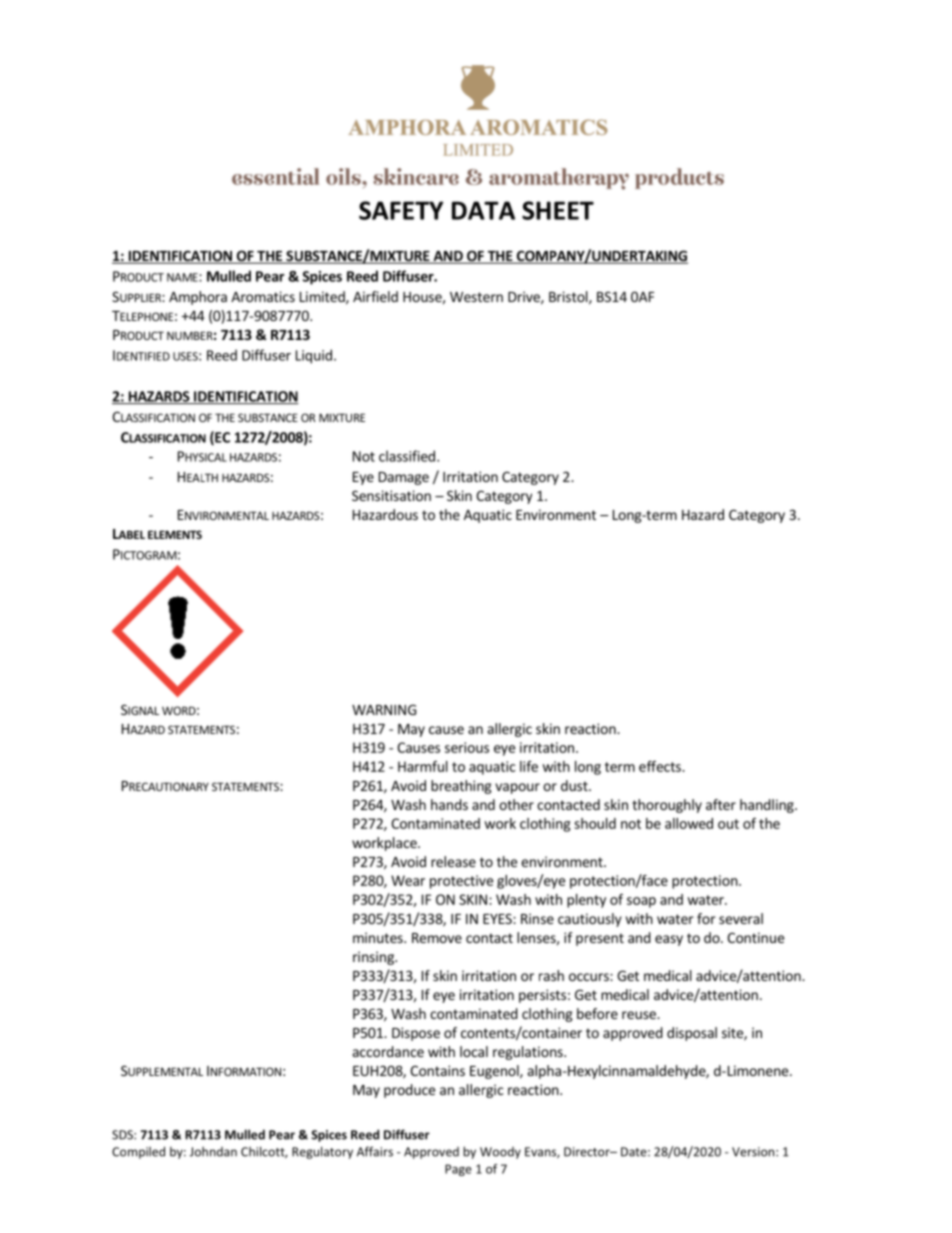 Image resolution: width=952 pixels, height=1233 pixels. Describe the element at coordinates (198, 298) in the image. I see `Amphora` at that location.
